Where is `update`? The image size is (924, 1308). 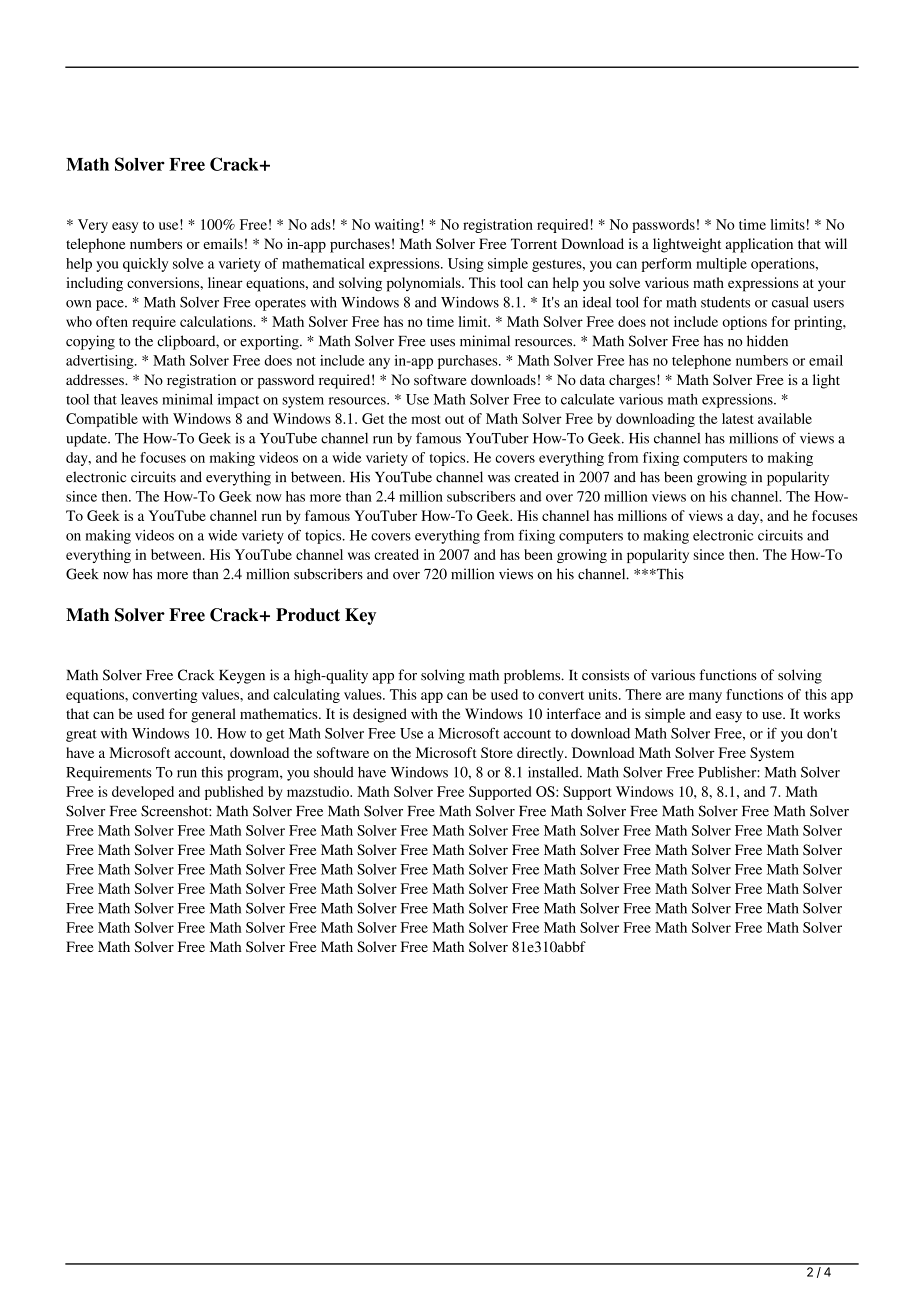 update is located at coordinates (87, 439).
